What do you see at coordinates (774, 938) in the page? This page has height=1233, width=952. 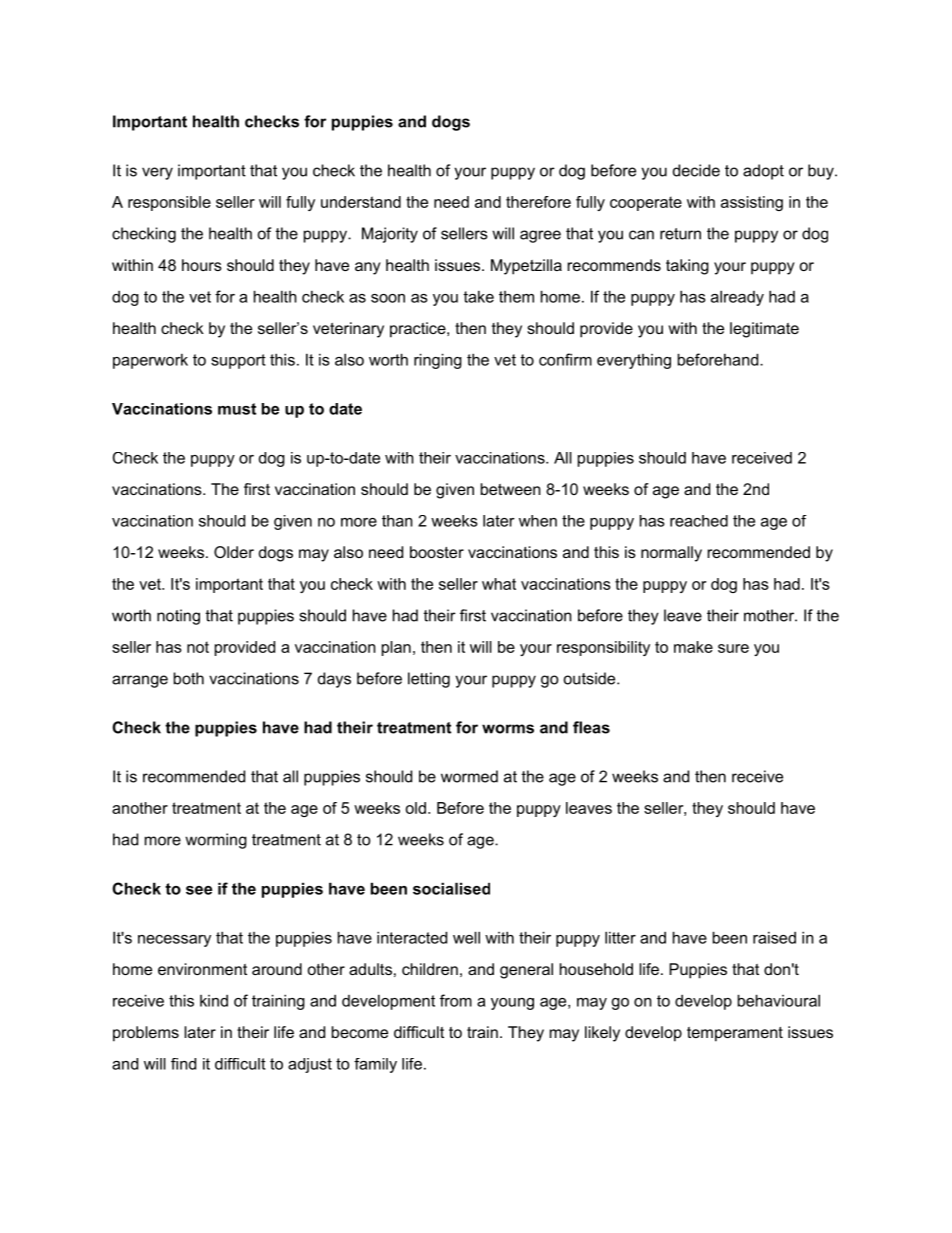 I see `raised` at bounding box center [774, 938].
